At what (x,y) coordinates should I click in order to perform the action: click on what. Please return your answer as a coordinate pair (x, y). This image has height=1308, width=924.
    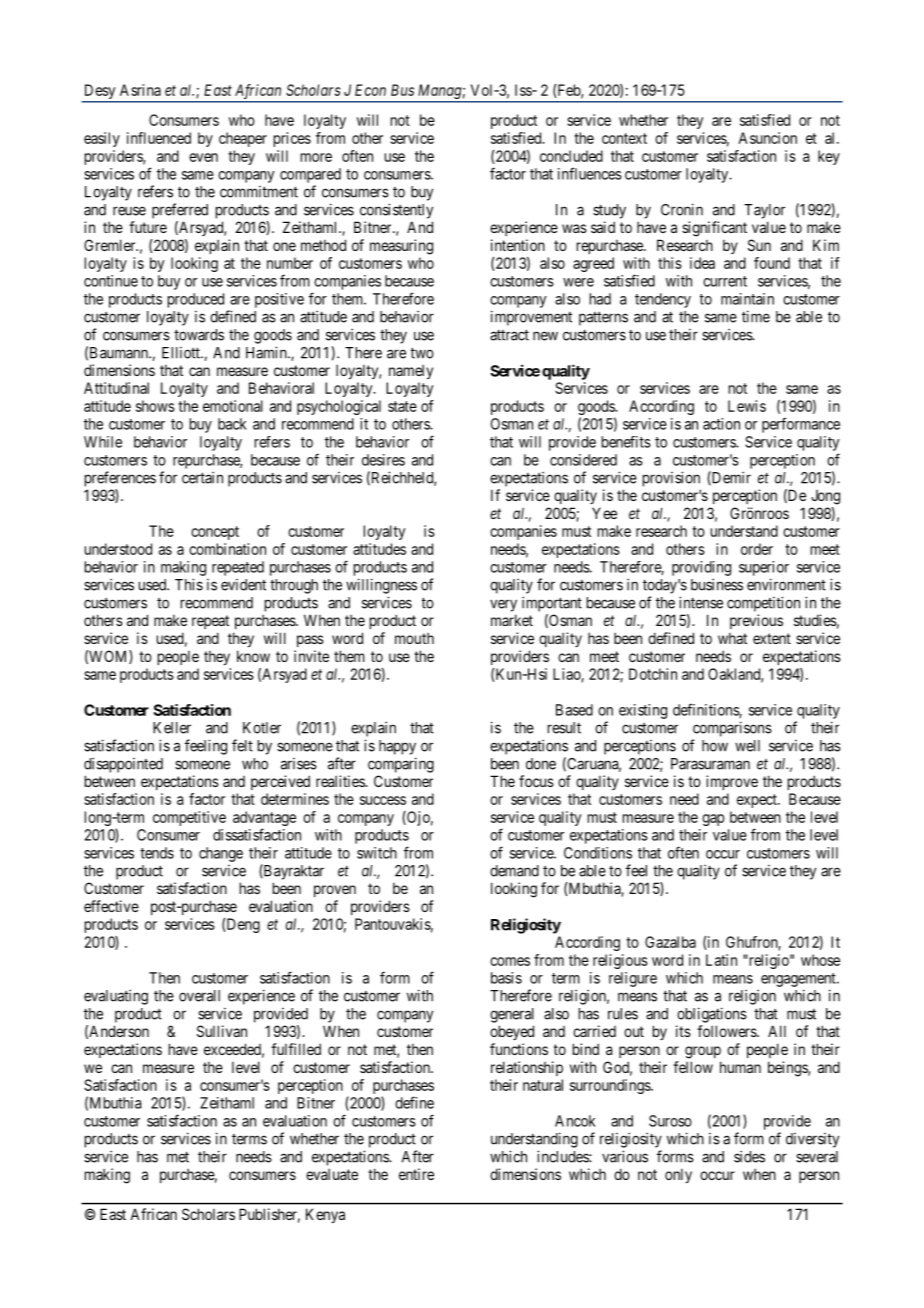
    Looking at the image, I should click on (732, 638).
